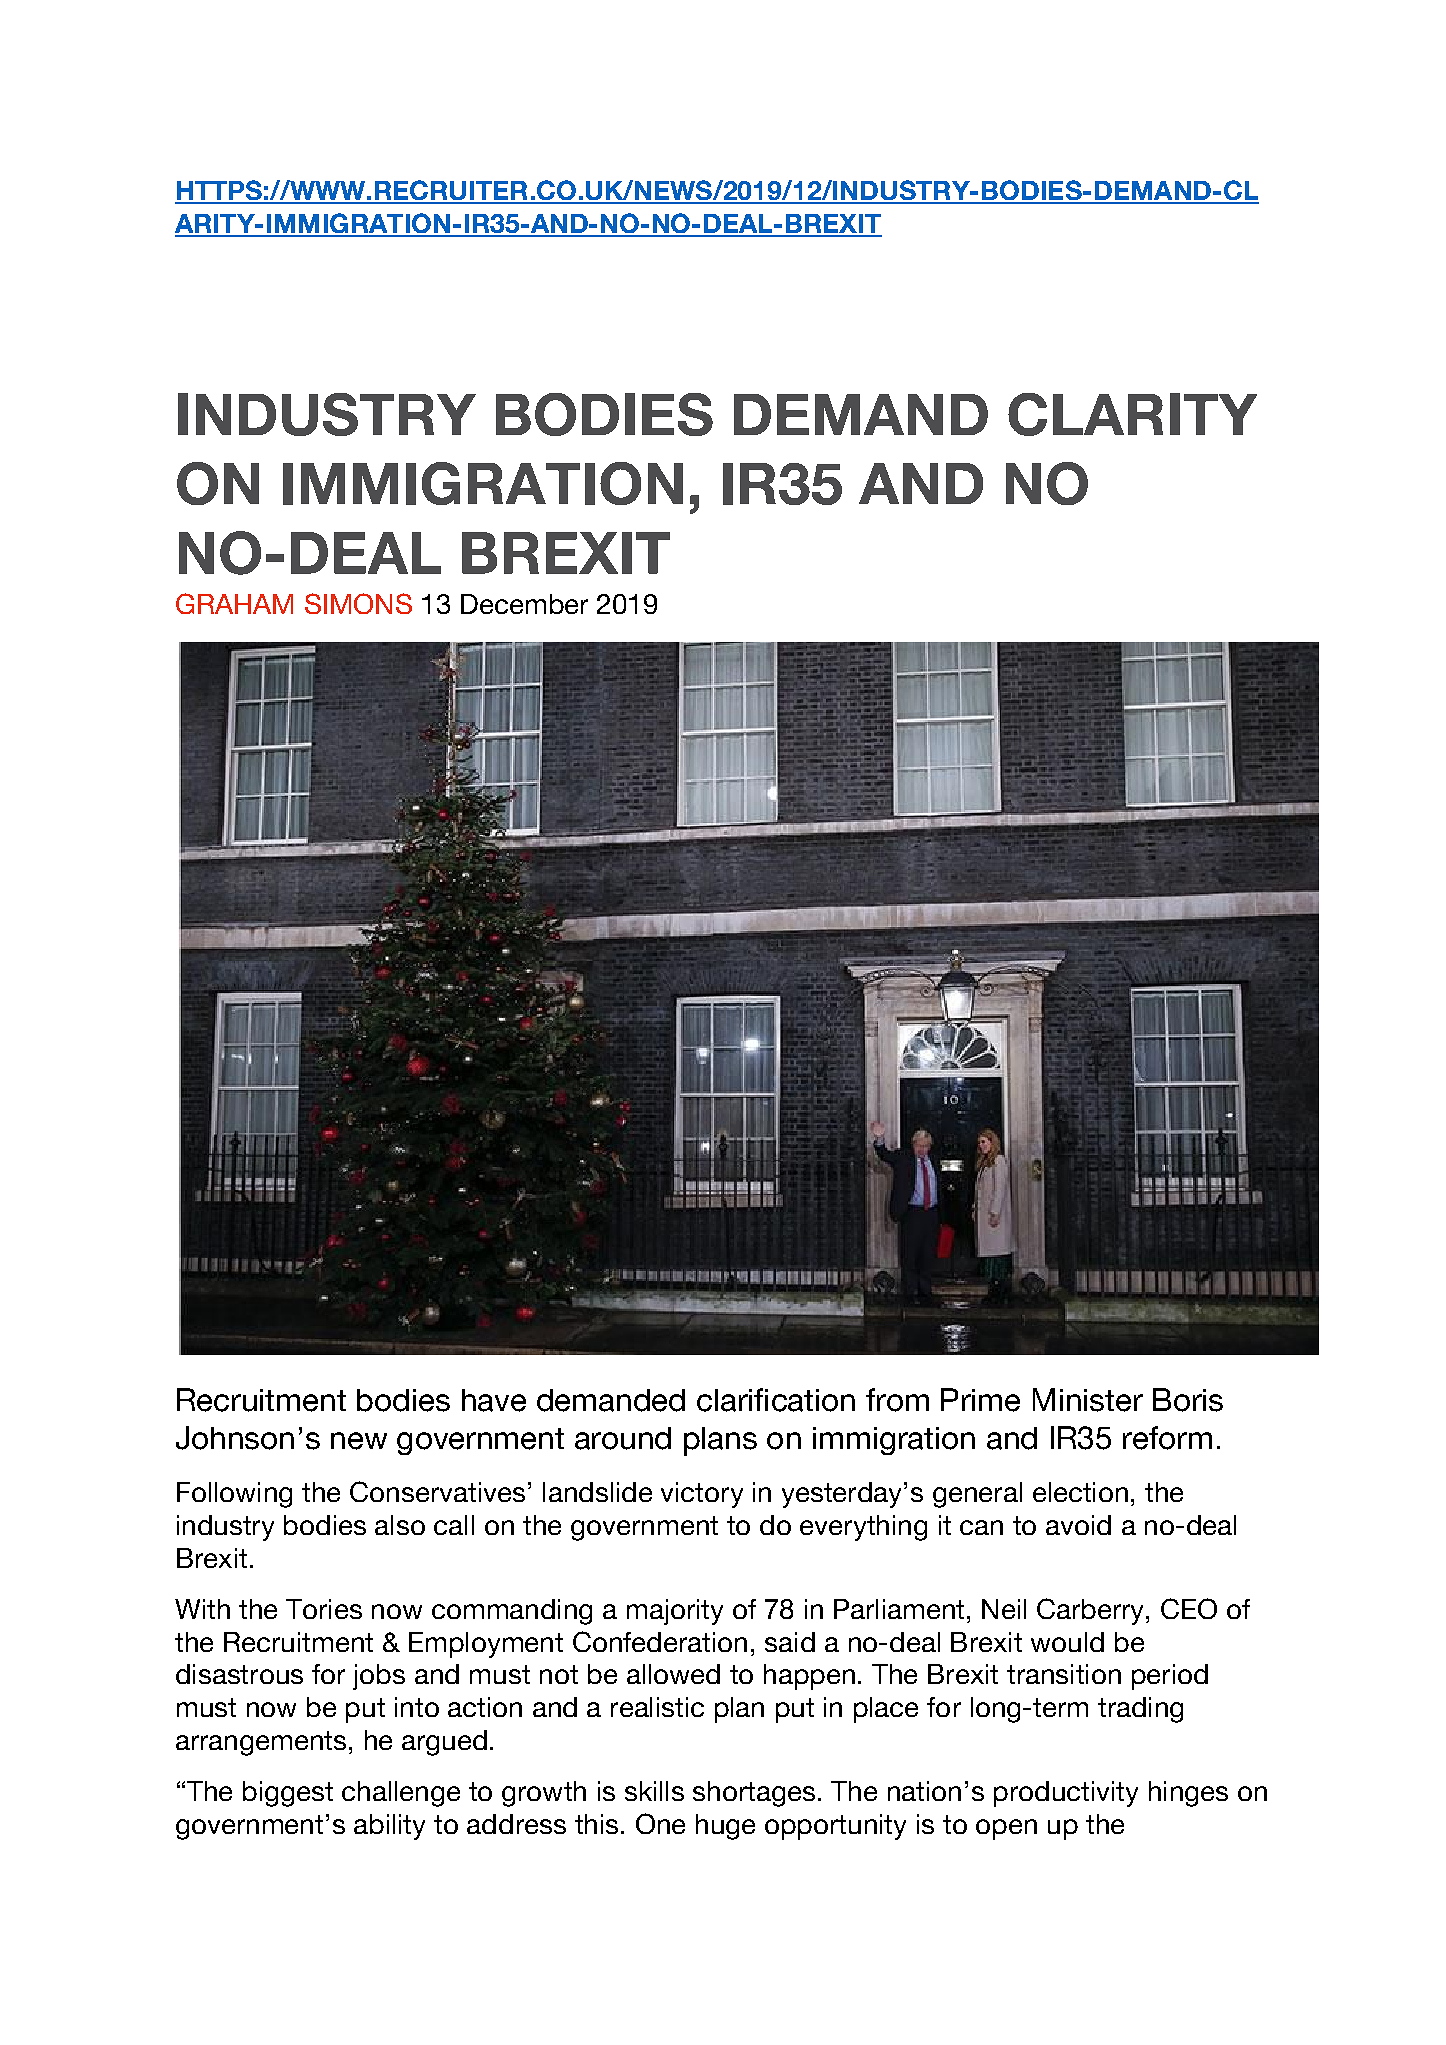 The width and height of the screenshot is (1446, 2045). I want to click on clarification, so click(776, 1400).
